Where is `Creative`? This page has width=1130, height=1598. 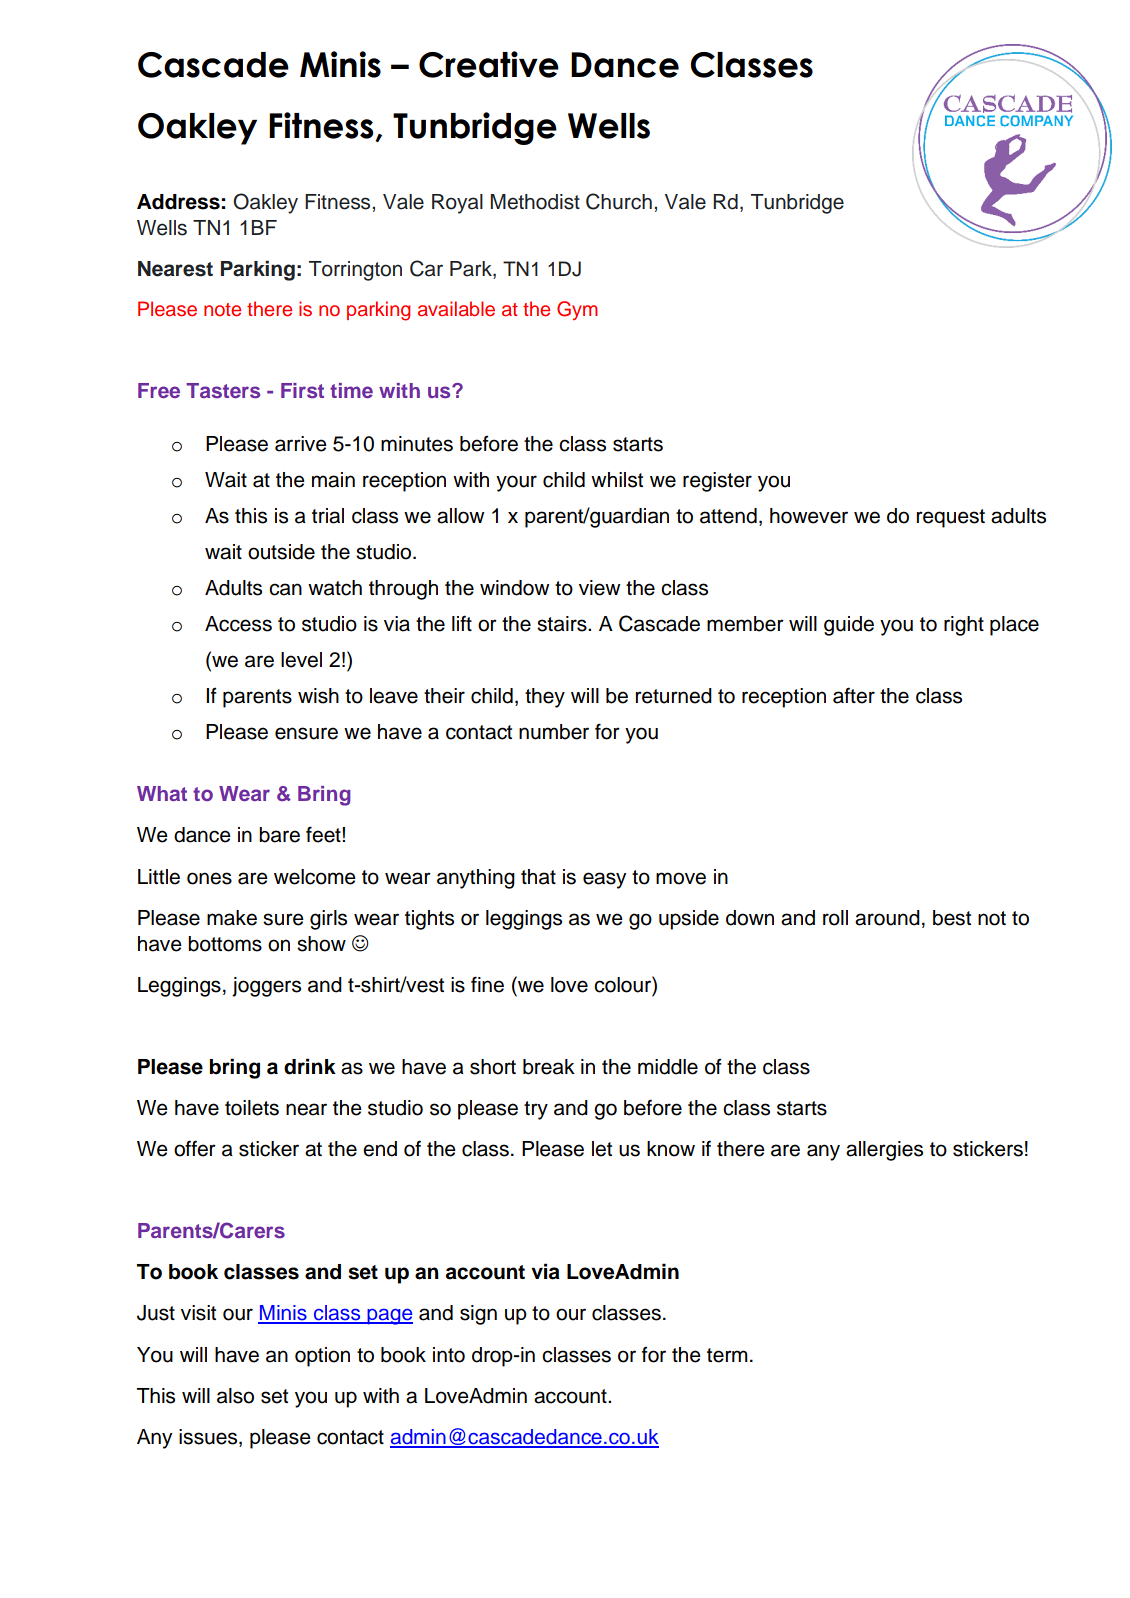
Creative is located at coordinates (489, 64).
